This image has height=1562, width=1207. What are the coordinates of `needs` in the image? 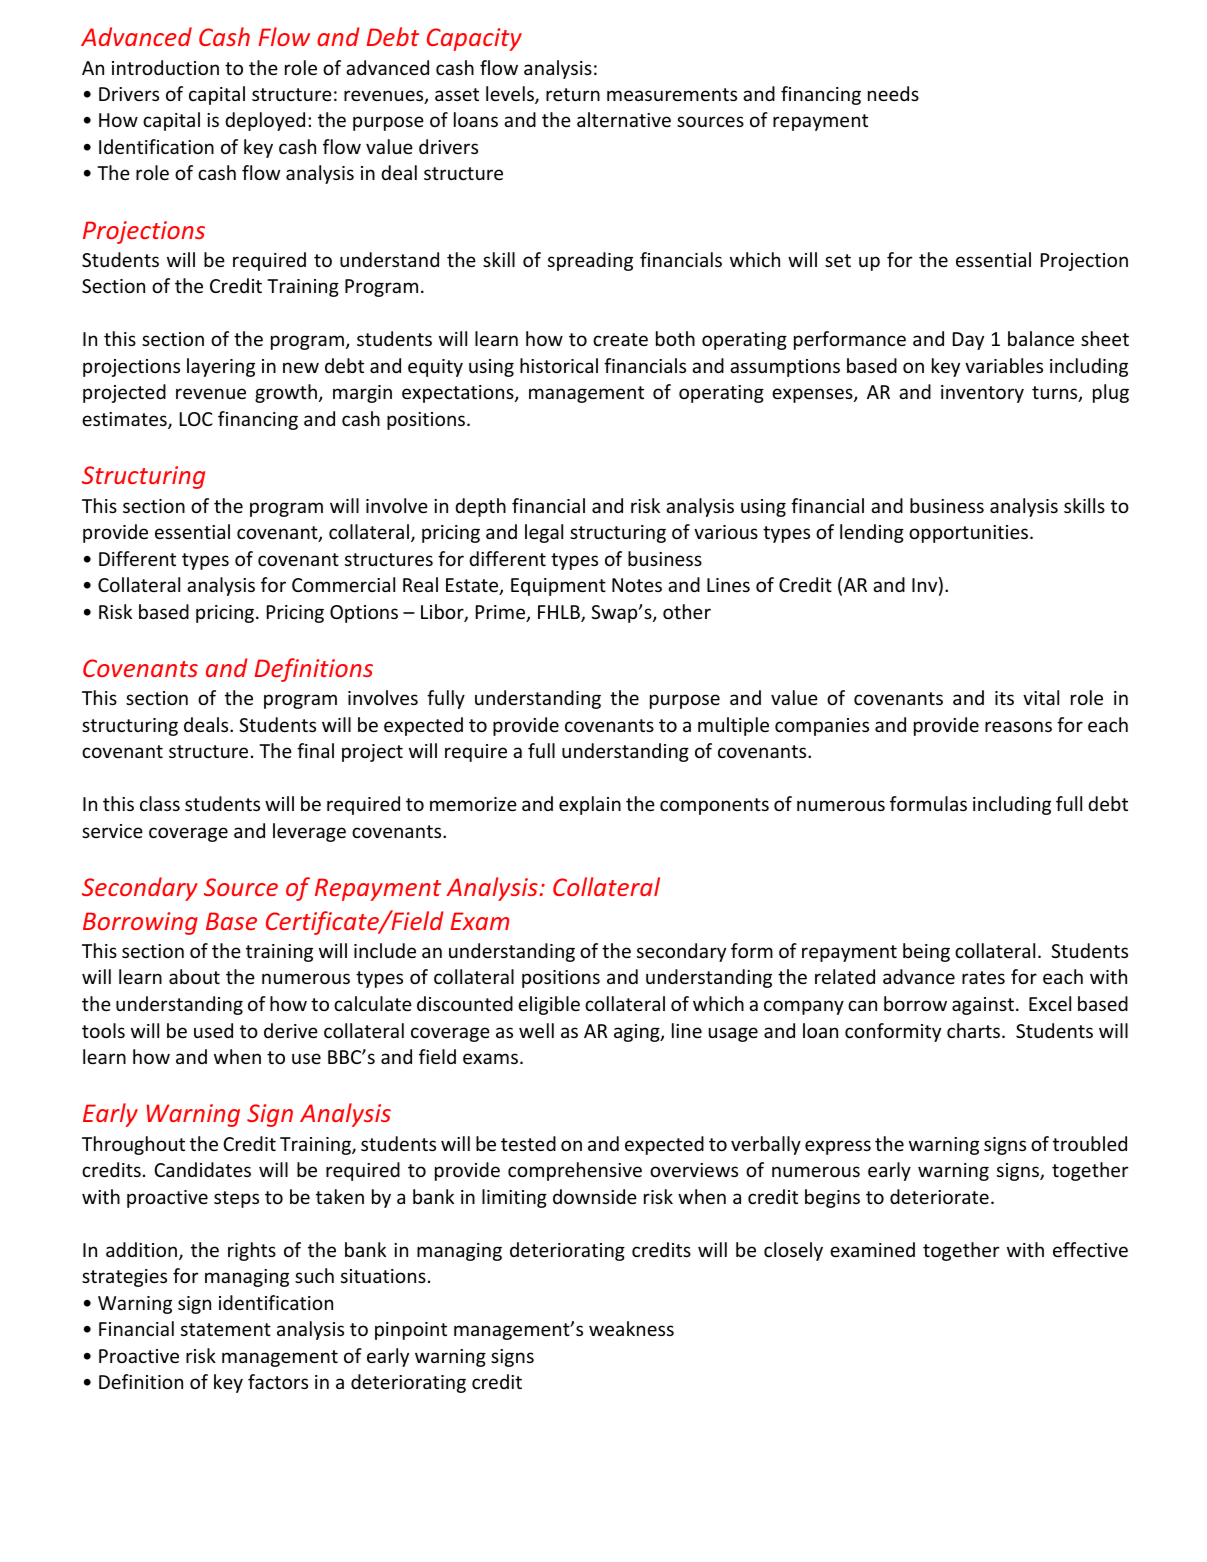 It's located at (893, 93).
